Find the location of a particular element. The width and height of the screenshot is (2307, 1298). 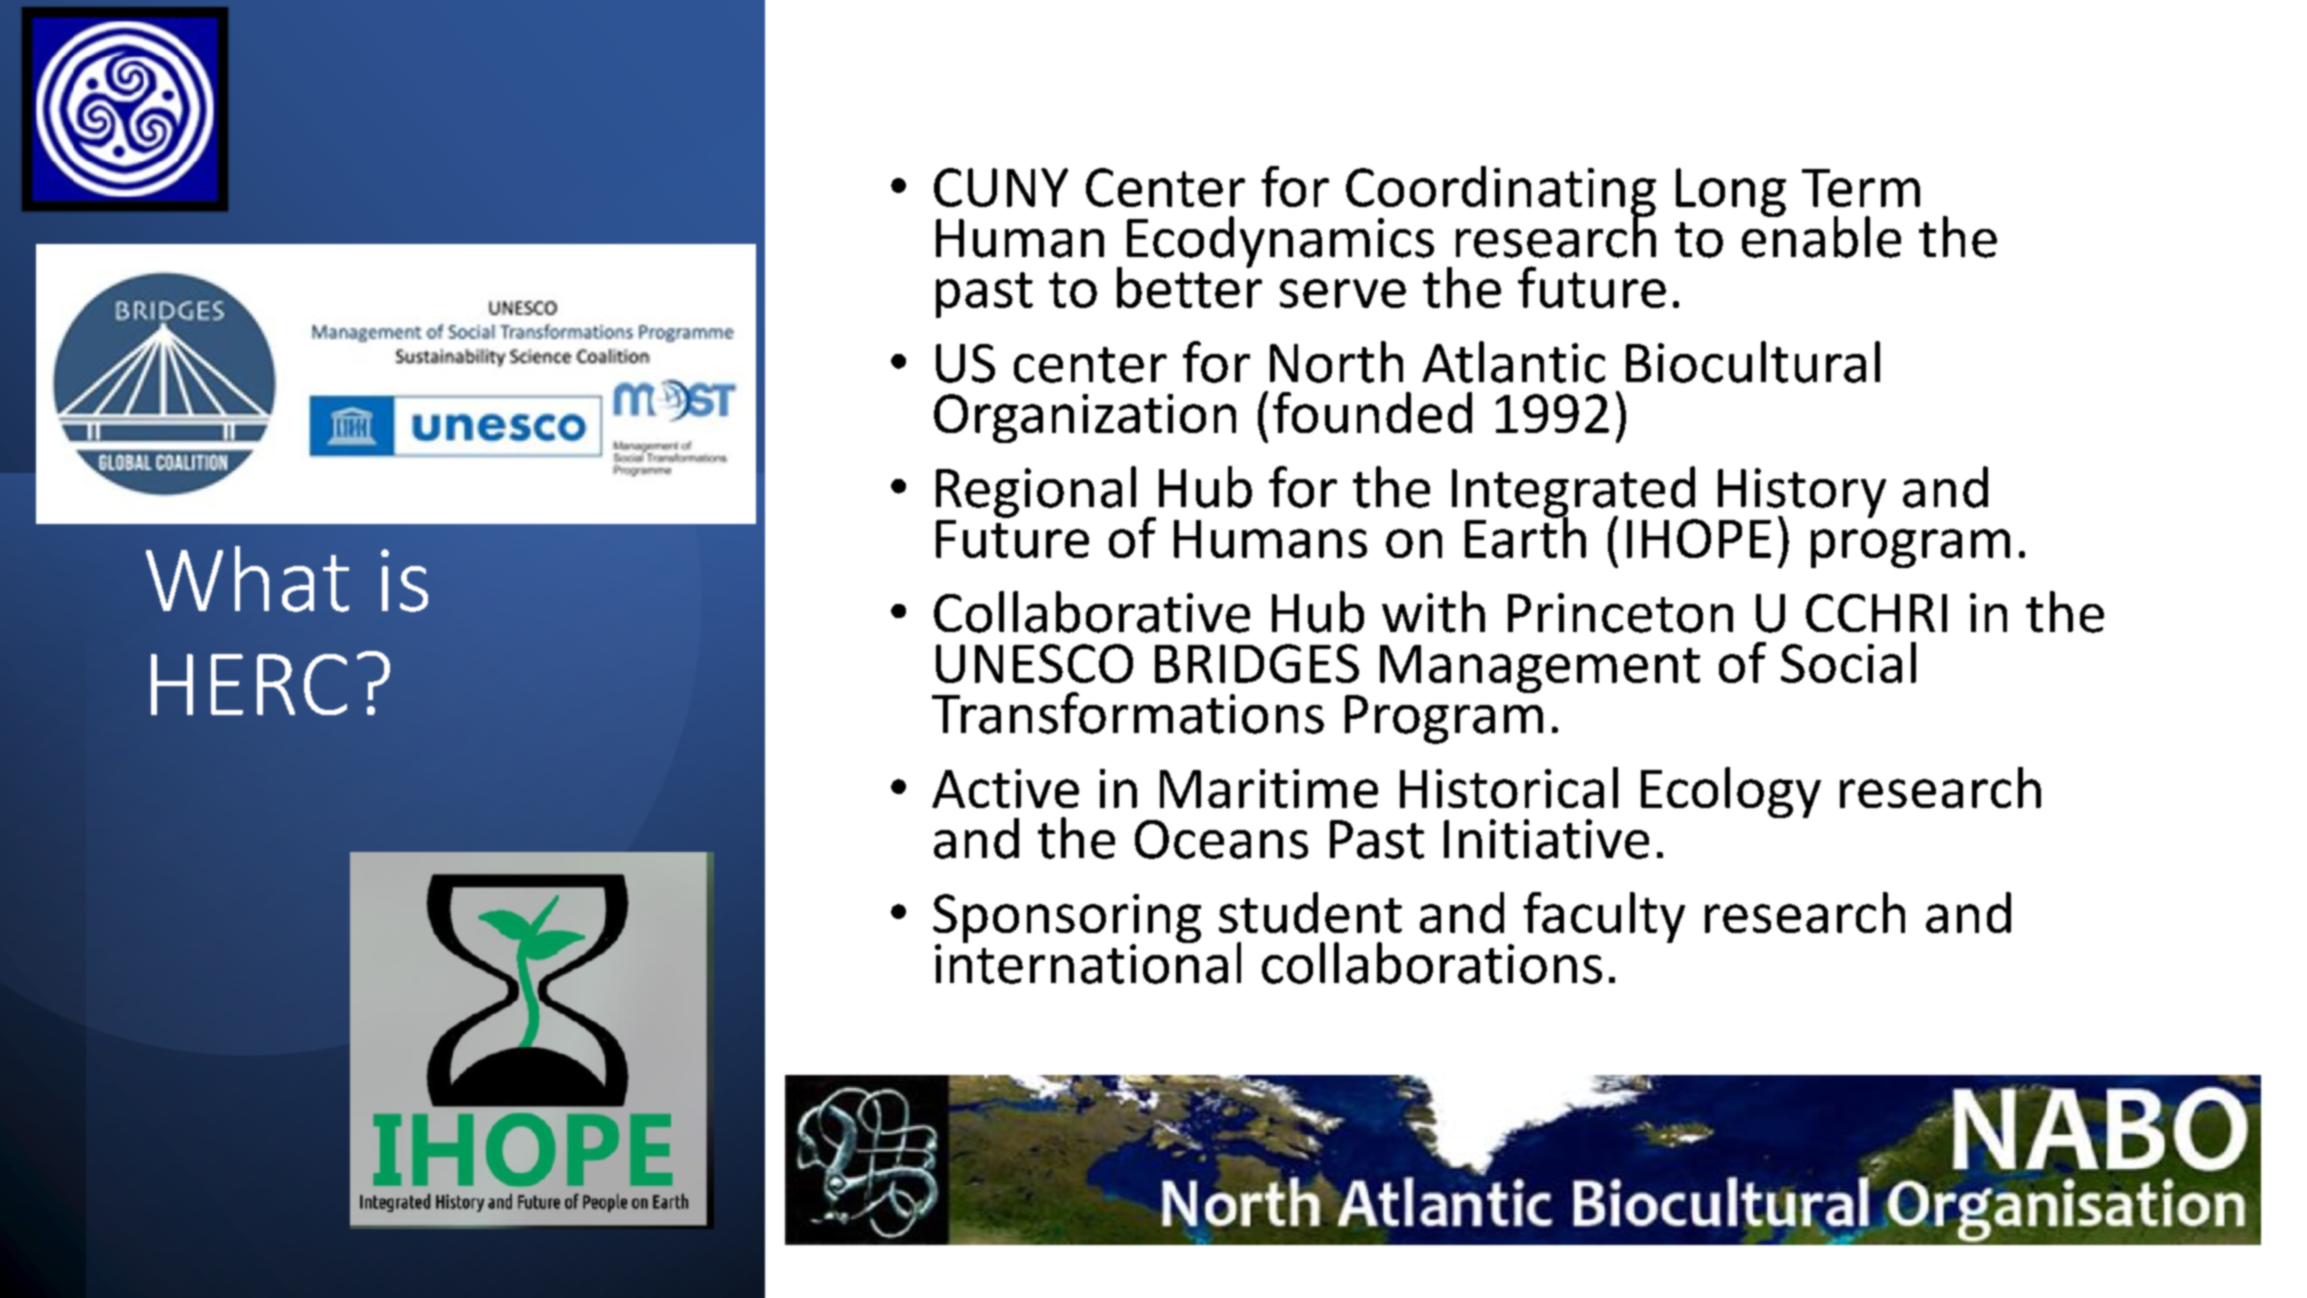

Transformations is located at coordinates (1128, 713).
